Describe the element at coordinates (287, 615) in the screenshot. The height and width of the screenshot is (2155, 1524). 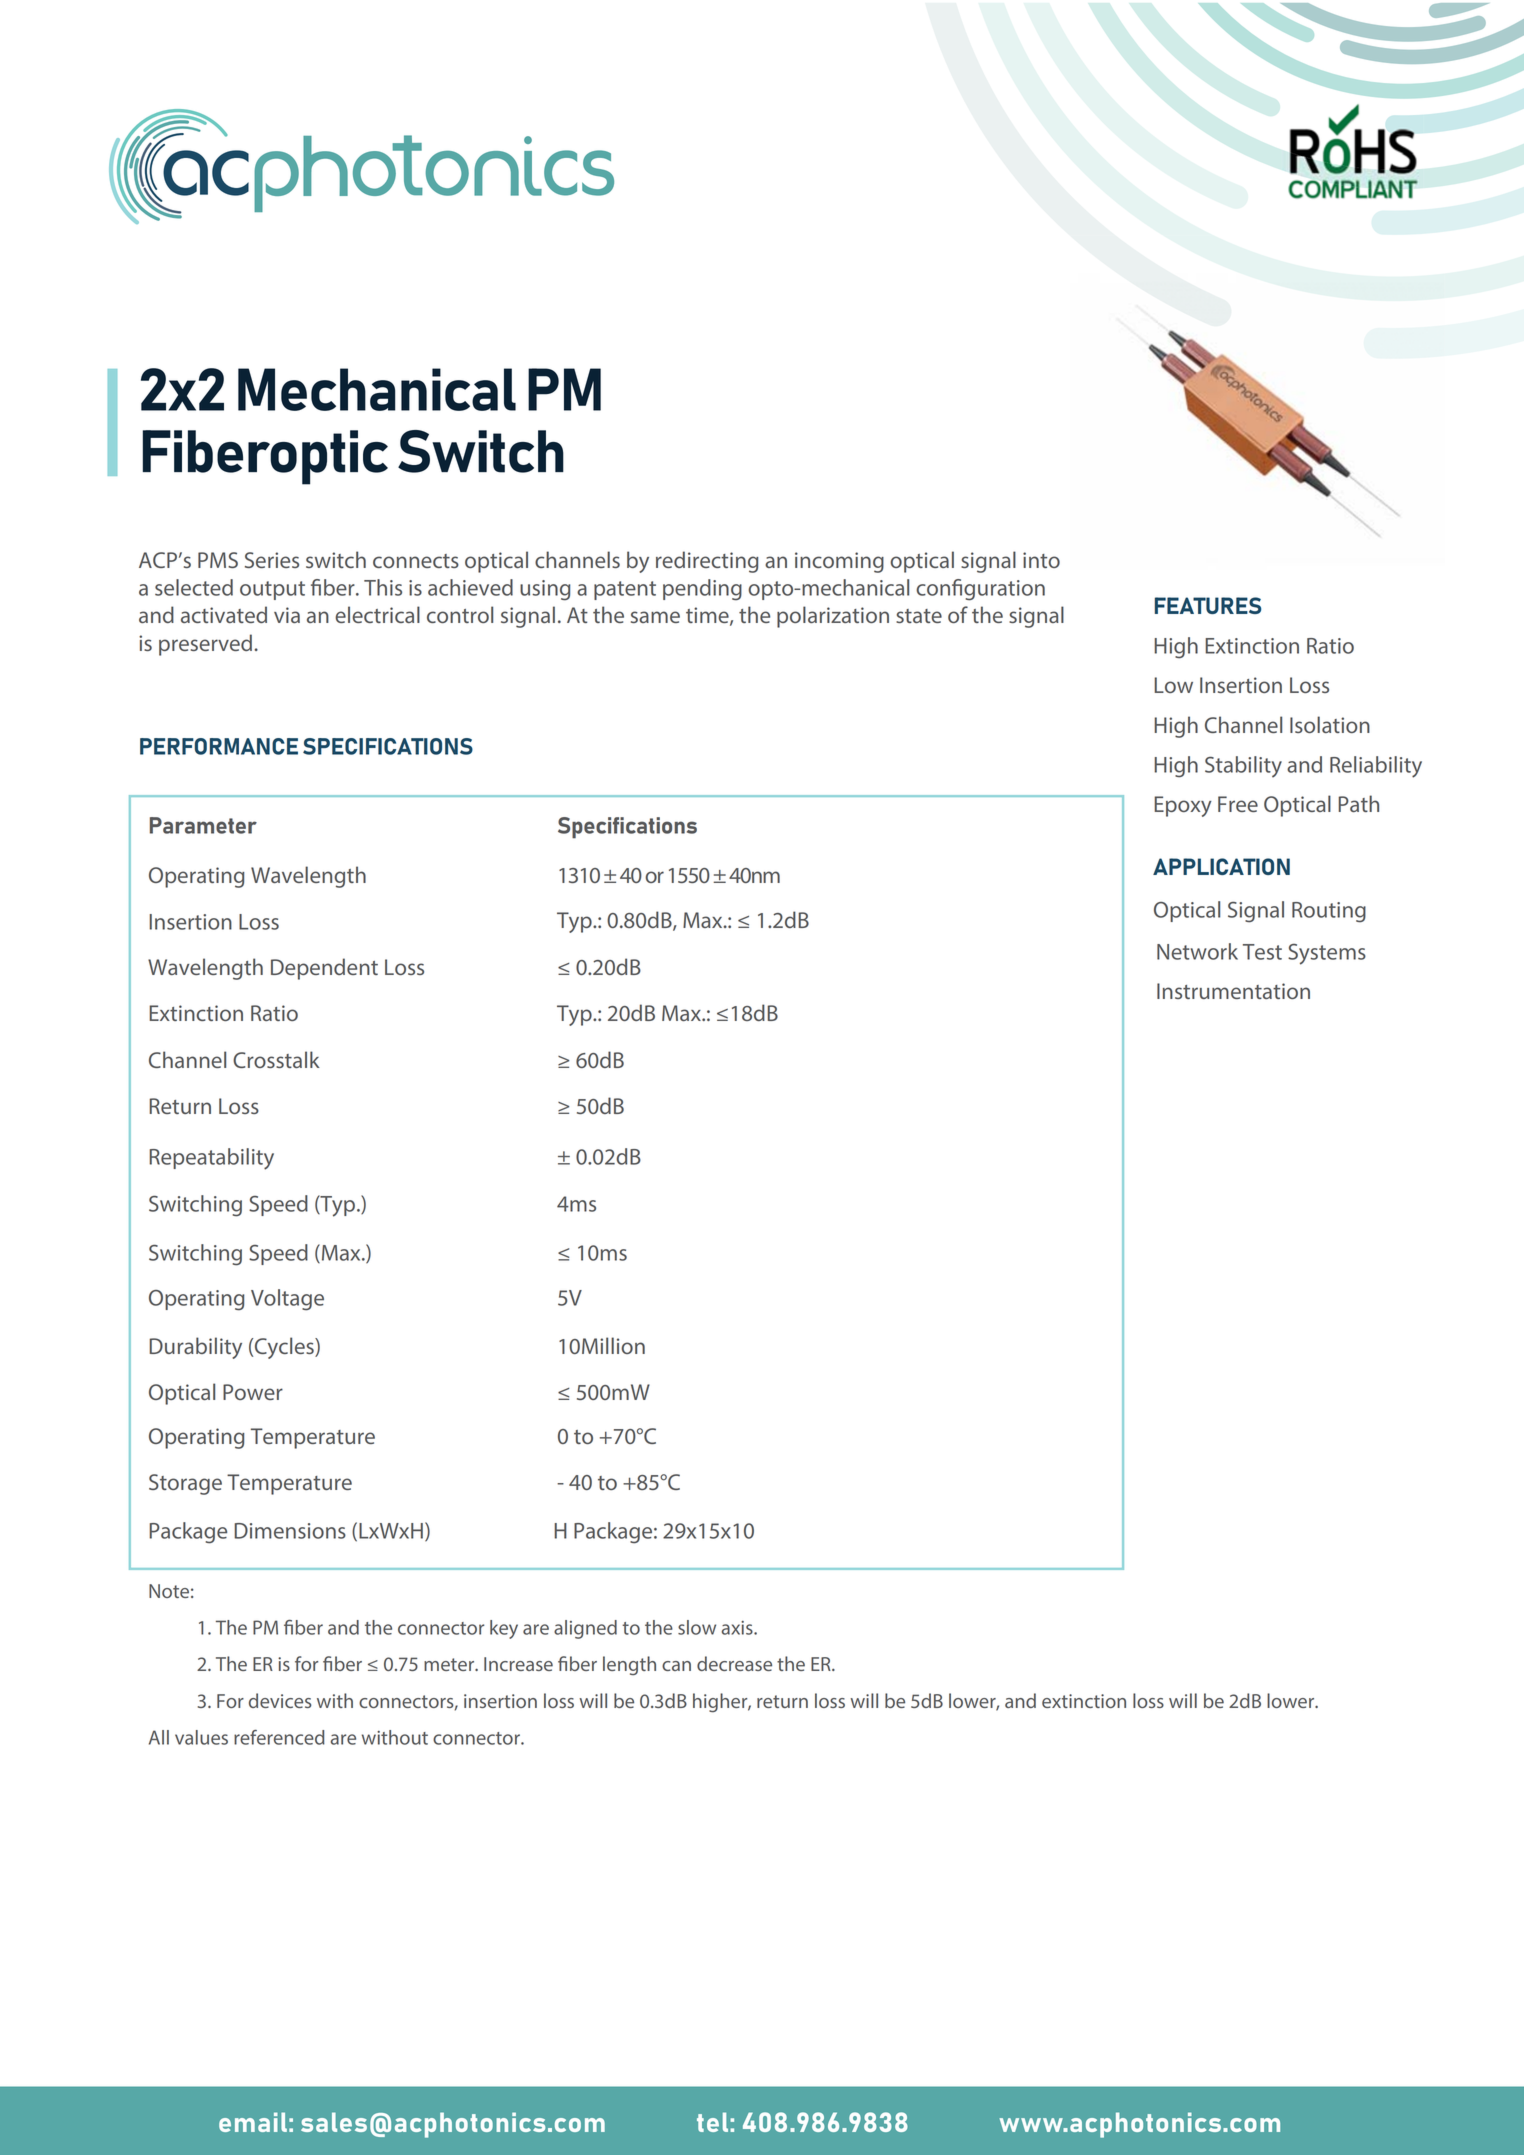
I see `via` at that location.
